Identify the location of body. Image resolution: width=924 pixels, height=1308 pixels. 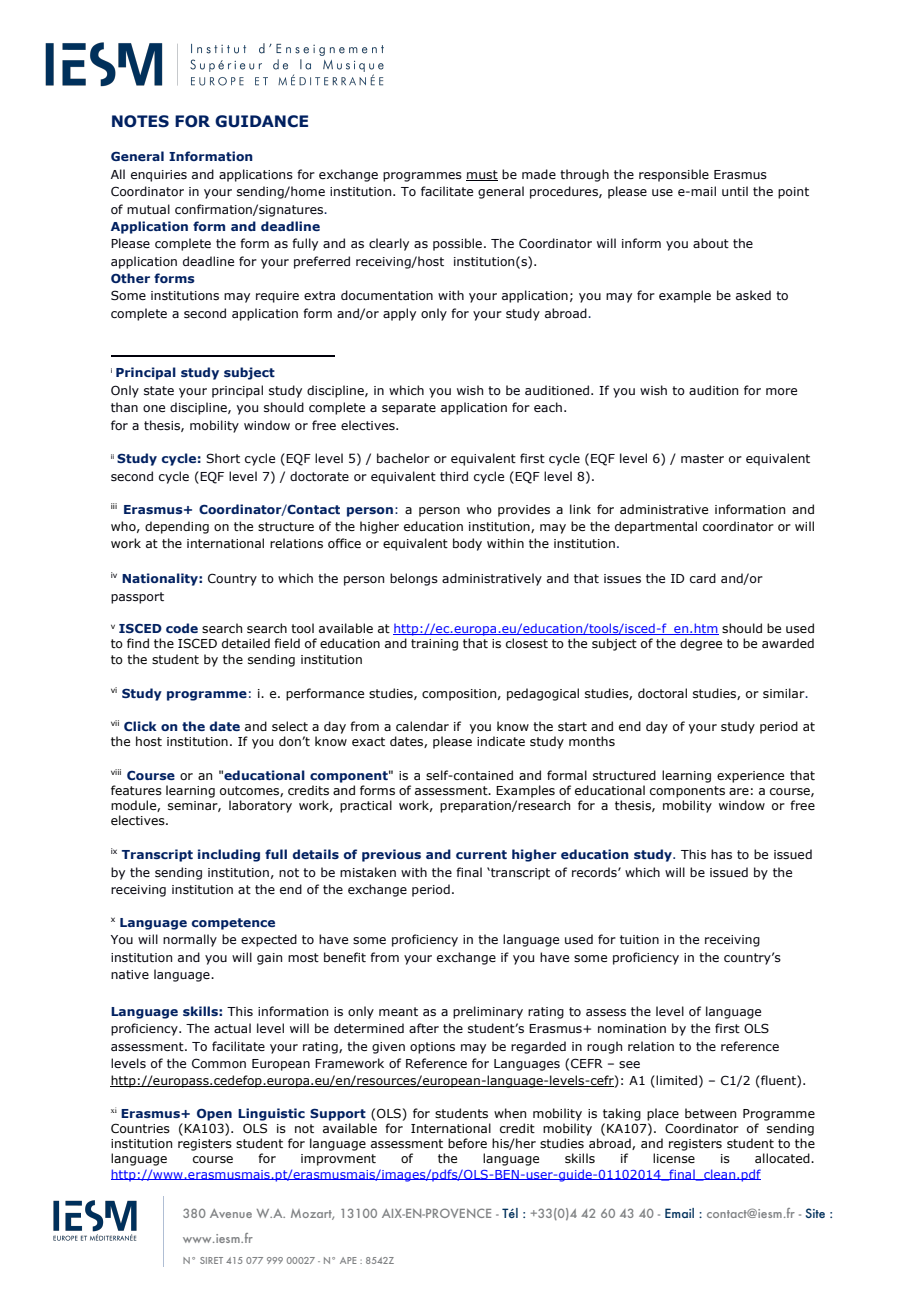
(467, 544).
